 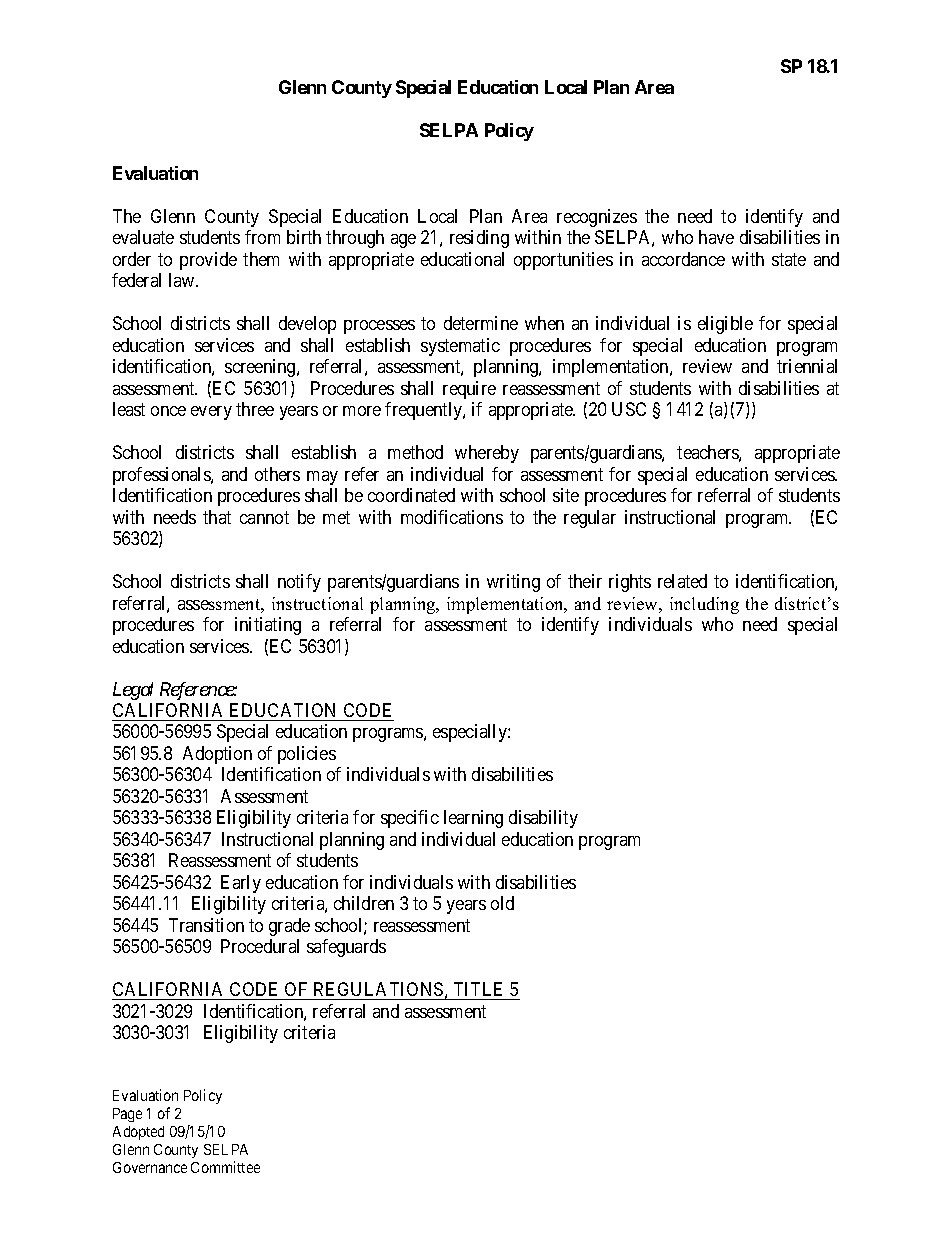 What do you see at coordinates (479, 239) in the document?
I see `residing` at bounding box center [479, 239].
